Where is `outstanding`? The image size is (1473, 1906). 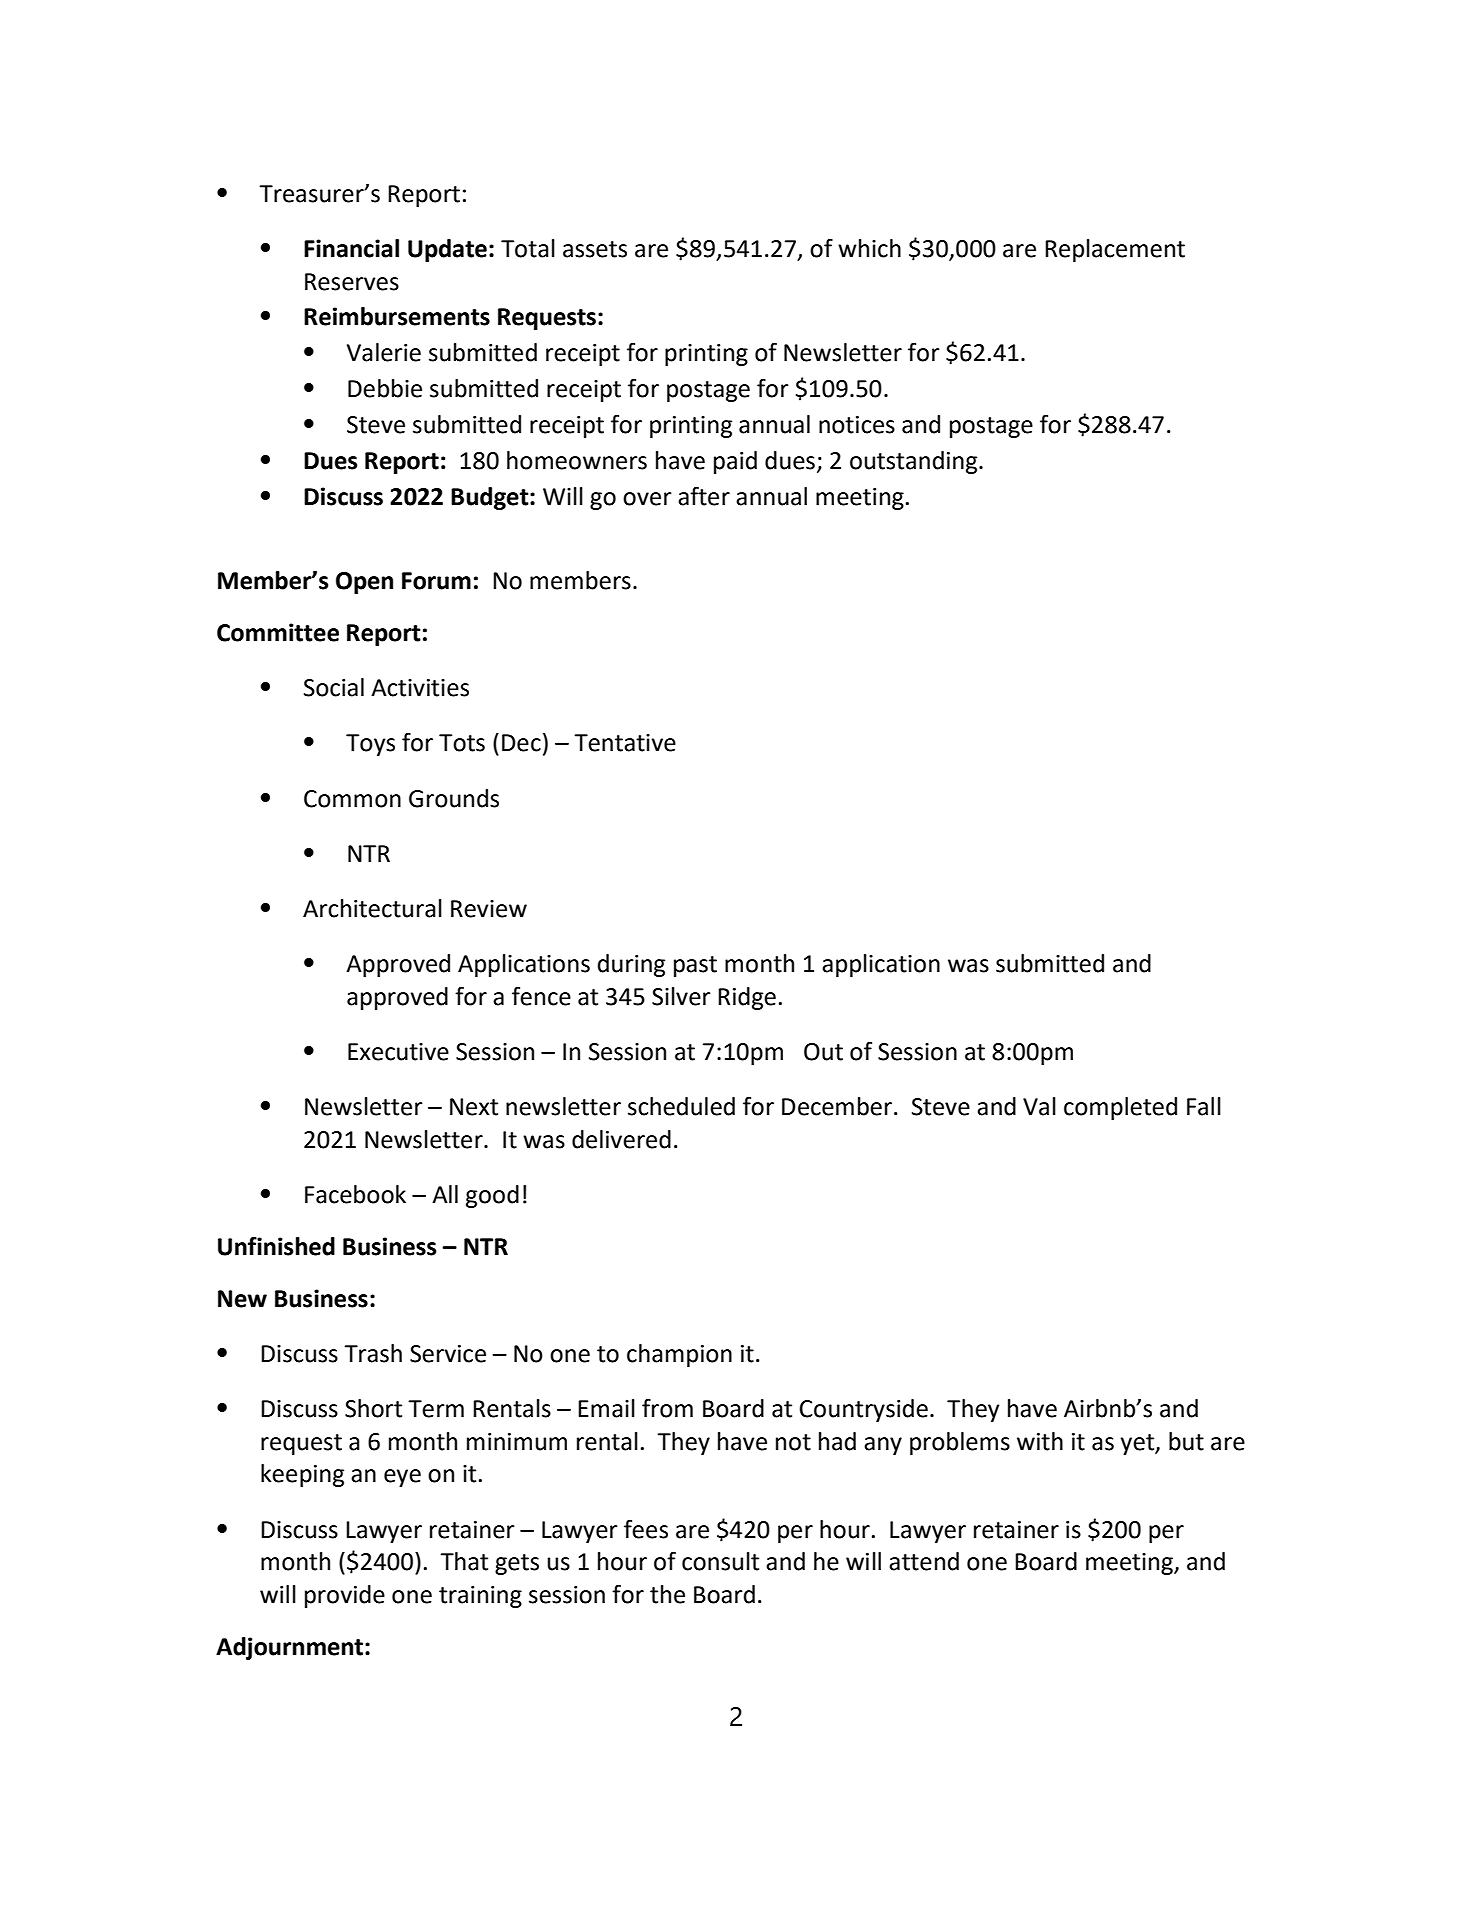 outstanding is located at coordinates (915, 462).
